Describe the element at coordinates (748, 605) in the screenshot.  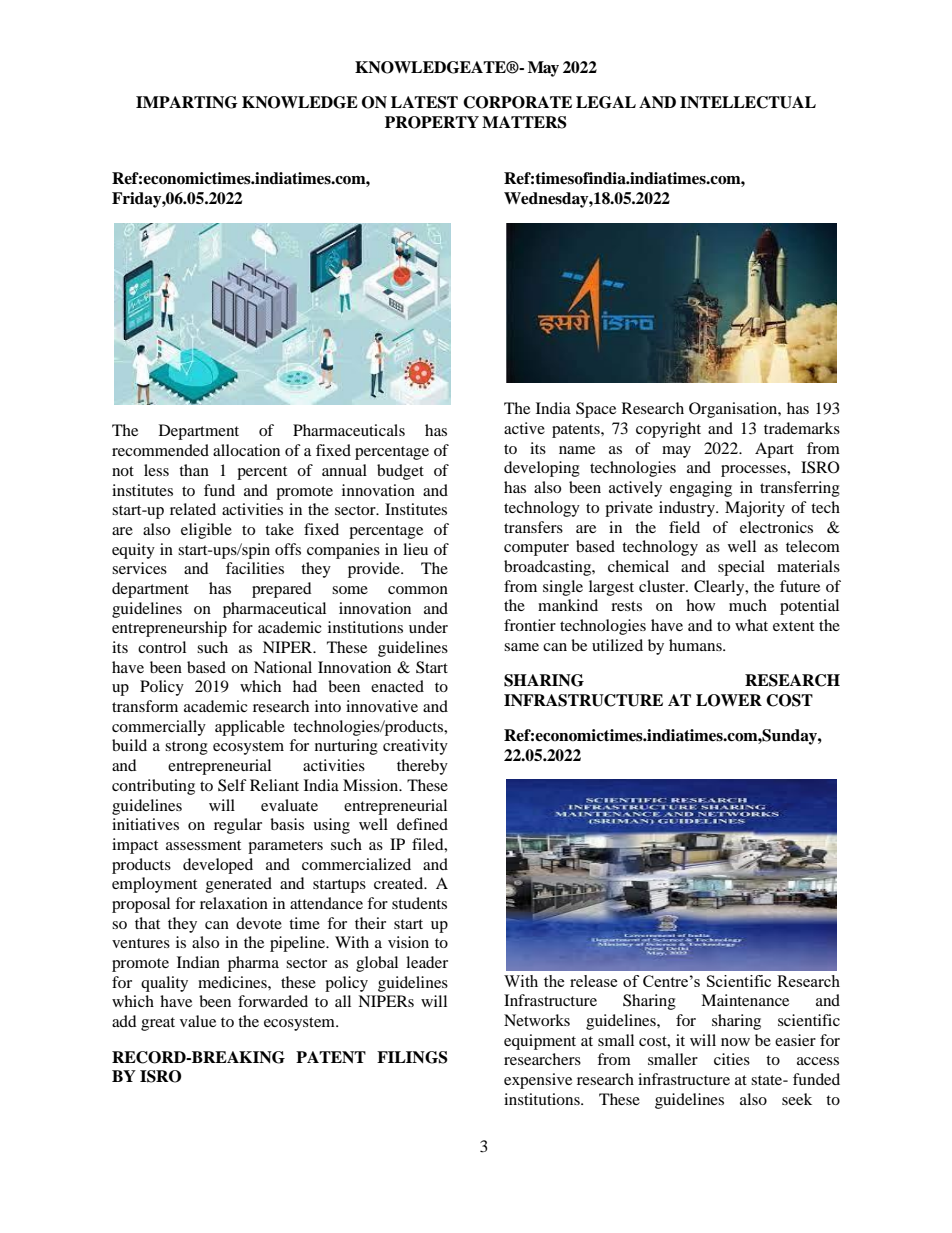
I see `much` at that location.
